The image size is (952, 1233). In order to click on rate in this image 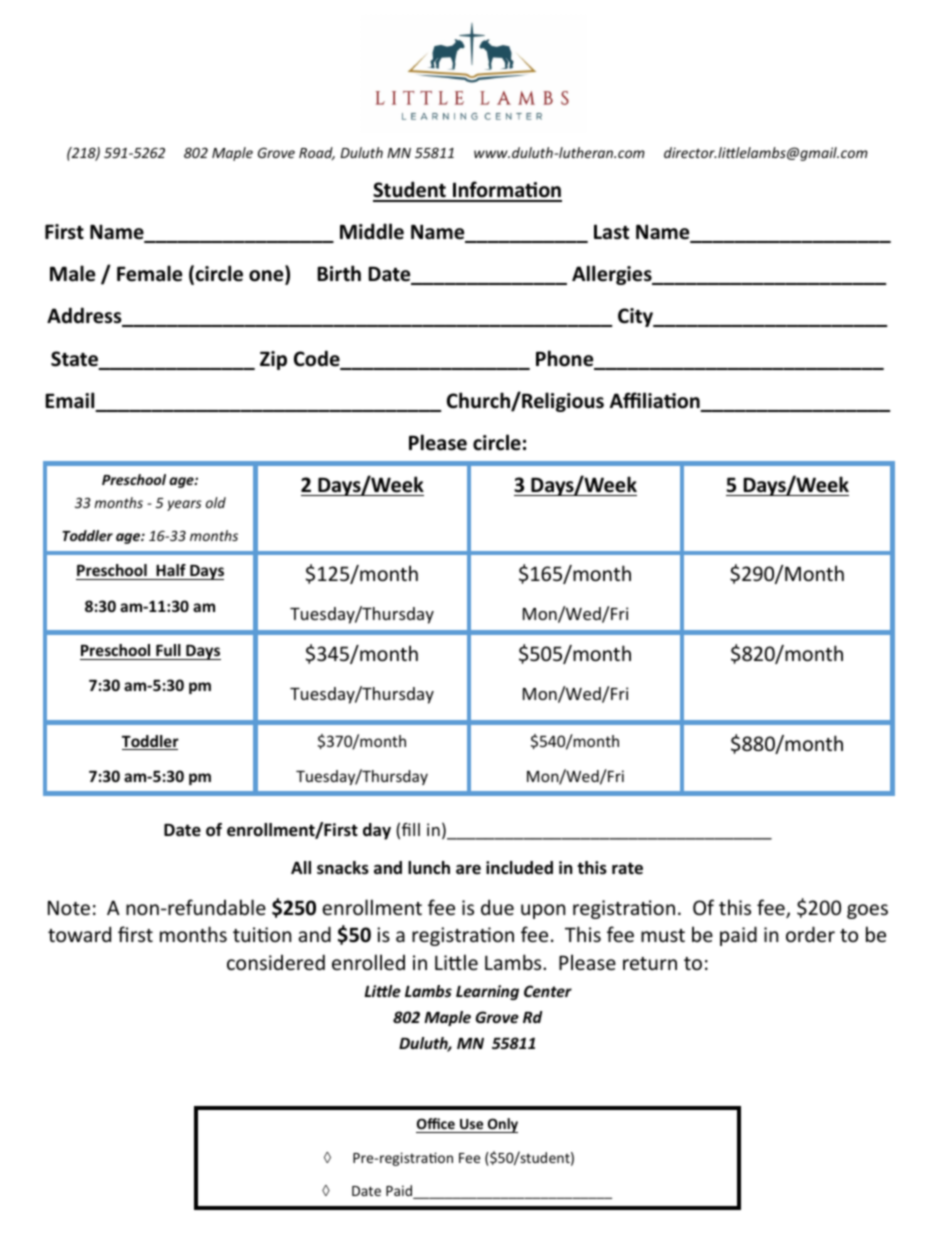, I will do `click(627, 868)`.
